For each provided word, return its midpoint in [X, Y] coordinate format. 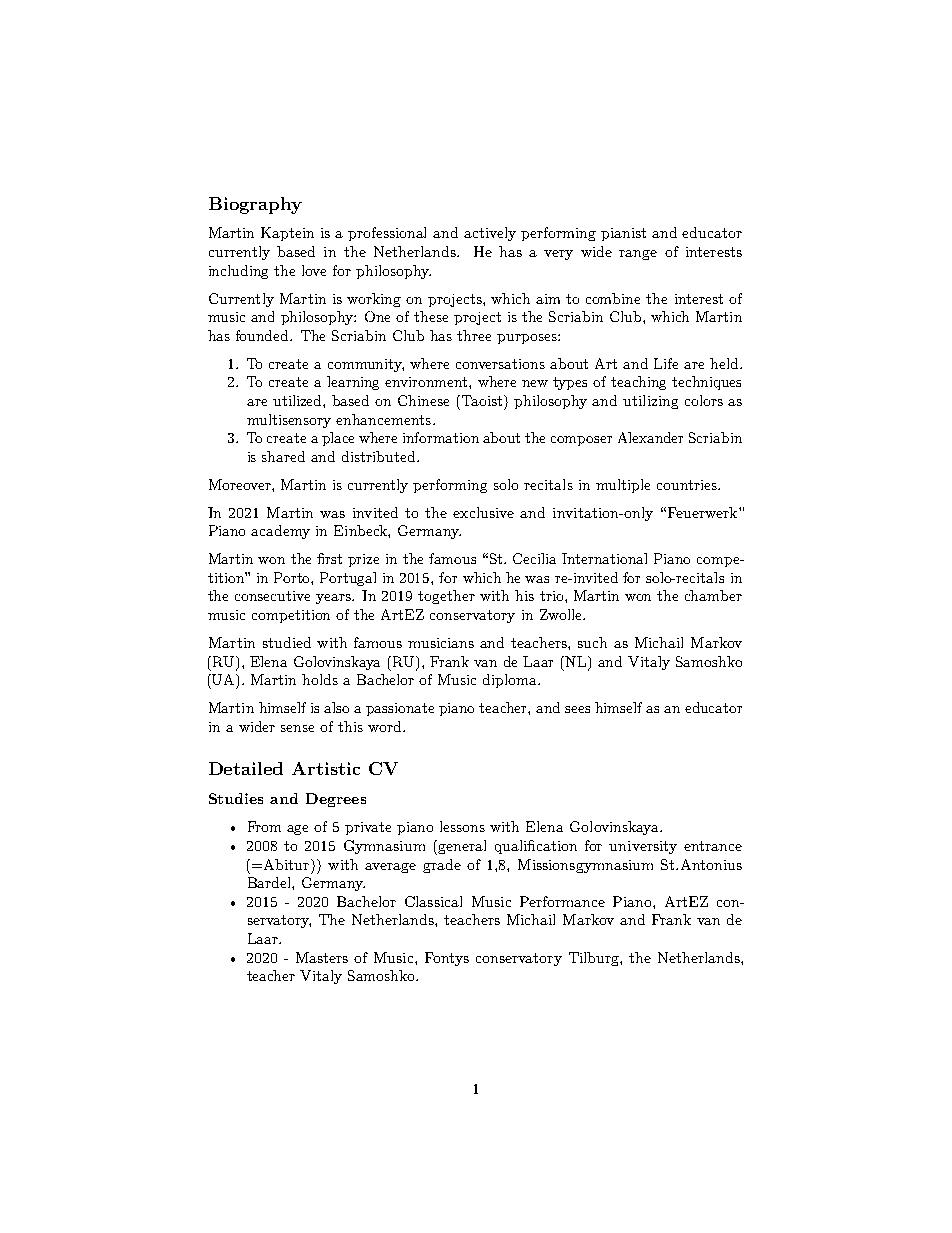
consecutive [272, 596]
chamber [713, 595]
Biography [255, 205]
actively [490, 234]
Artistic [326, 768]
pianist [623, 234]
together [446, 597]
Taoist [483, 400]
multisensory [289, 421]
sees [577, 709]
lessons [462, 826]
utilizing [650, 402]
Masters [322, 957]
